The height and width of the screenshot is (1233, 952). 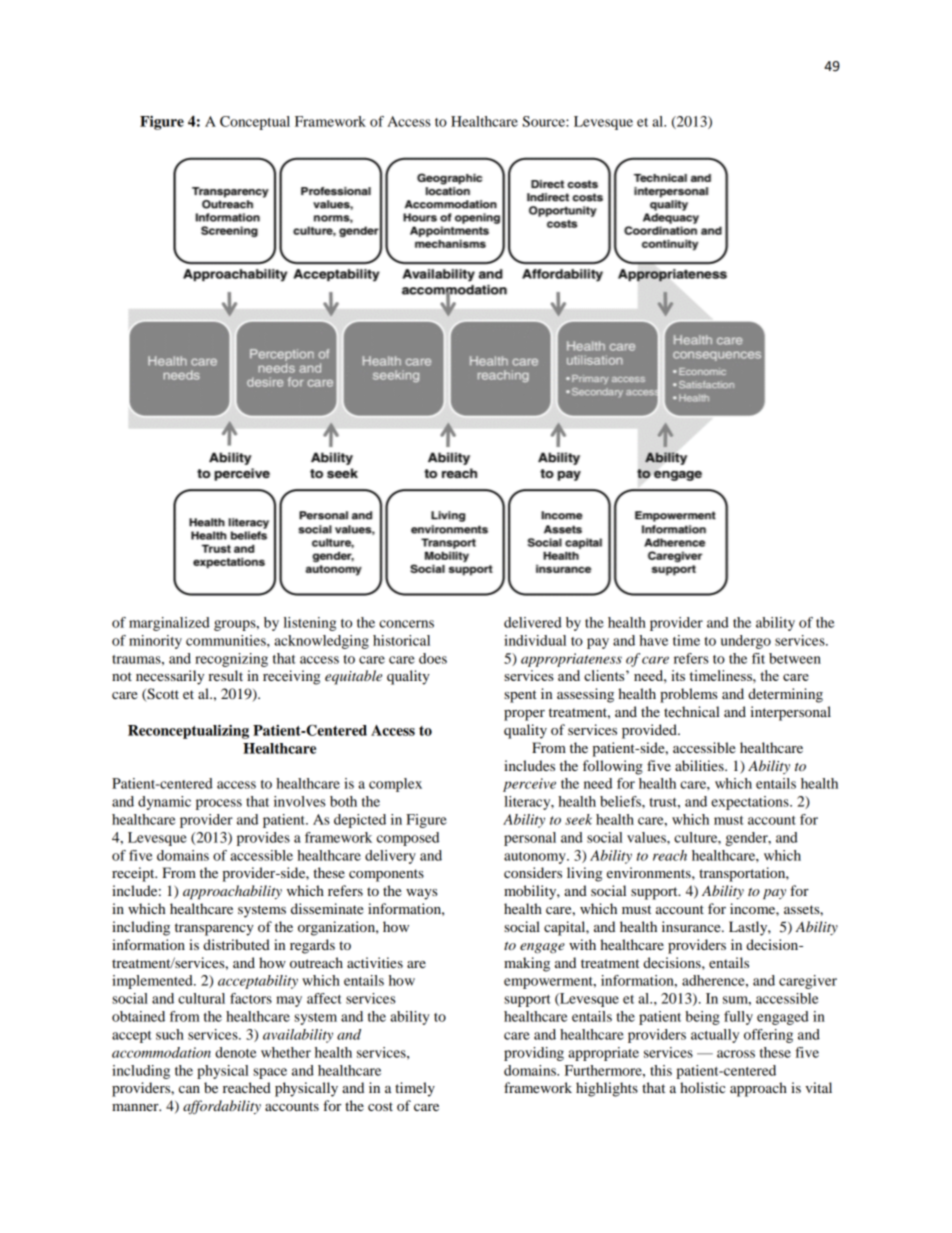 I want to click on can, so click(x=189, y=1089).
